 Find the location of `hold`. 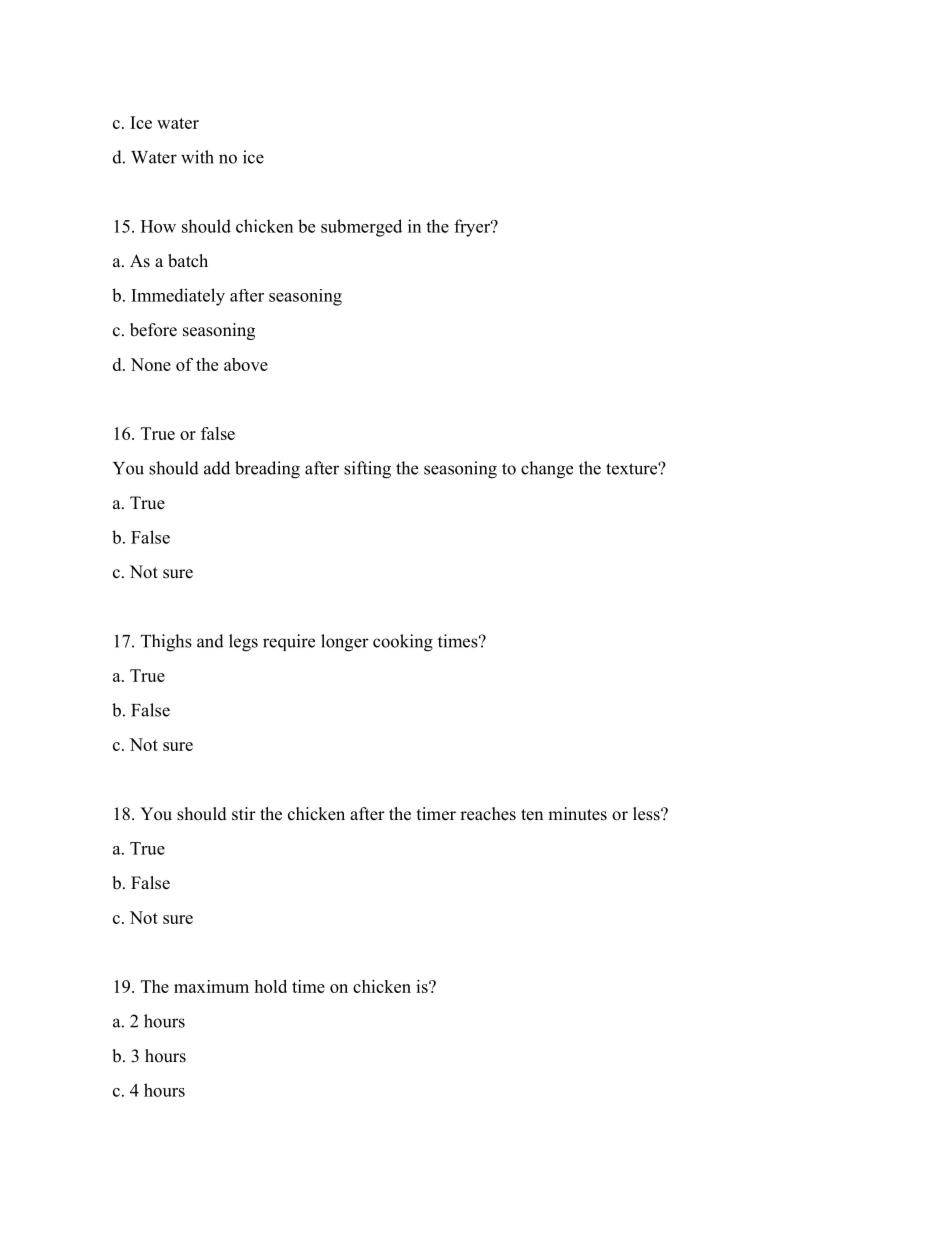

hold is located at coordinates (270, 986).
